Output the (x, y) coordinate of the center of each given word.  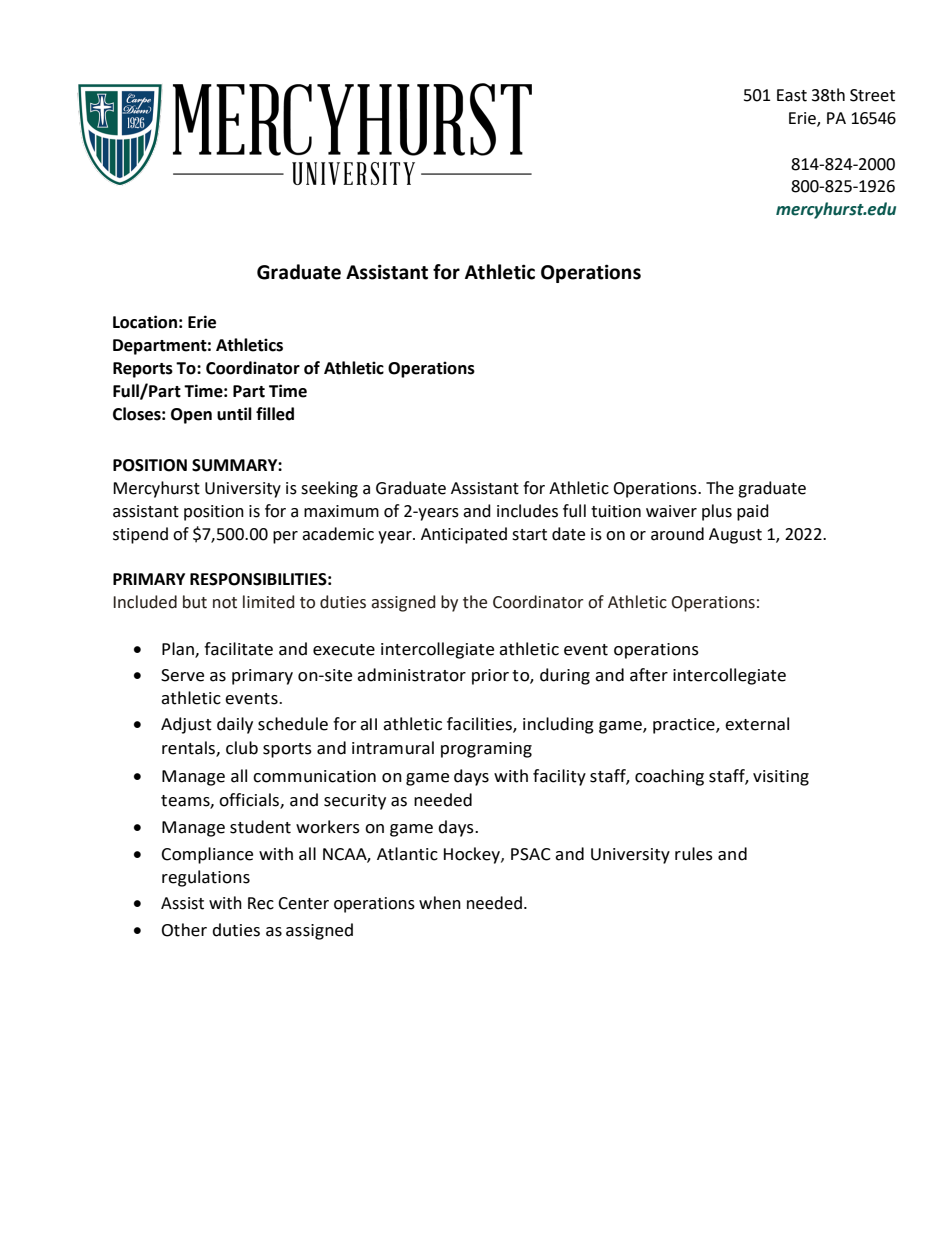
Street (872, 95)
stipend (140, 535)
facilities (480, 725)
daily (235, 725)
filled (275, 414)
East (792, 95)
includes (527, 511)
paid (753, 512)
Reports (143, 370)
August (735, 536)
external (757, 724)
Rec (261, 903)
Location (145, 322)
